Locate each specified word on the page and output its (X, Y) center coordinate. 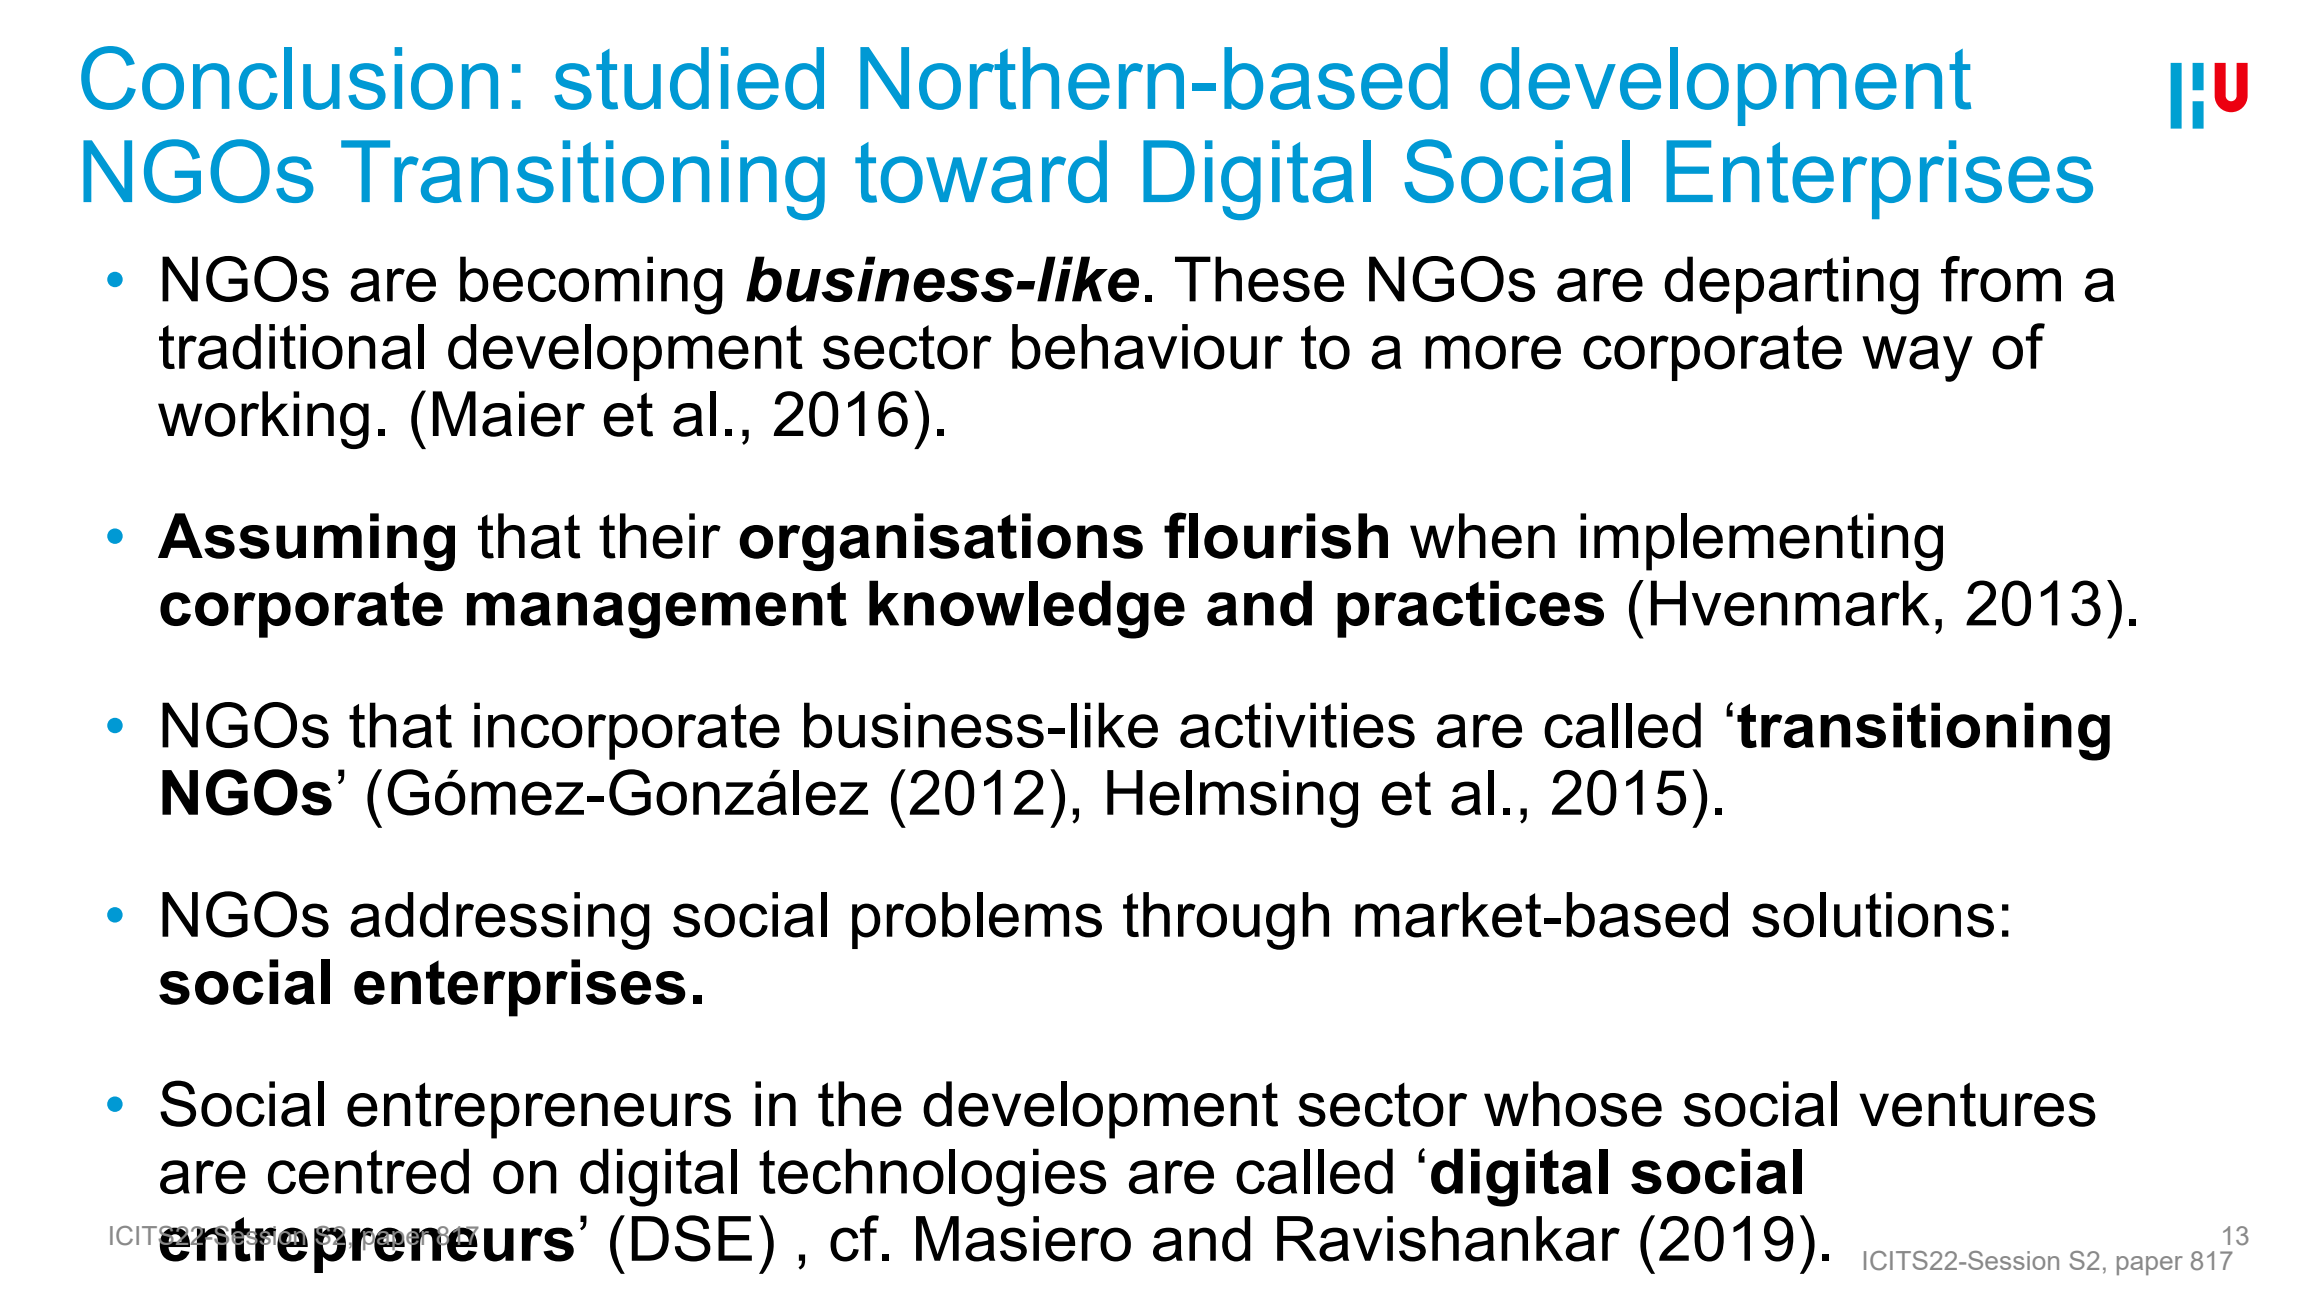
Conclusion (289, 78)
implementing (1761, 542)
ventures (1977, 1104)
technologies (932, 1177)
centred (368, 1171)
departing (1791, 285)
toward (981, 171)
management (657, 610)
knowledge (1027, 609)
